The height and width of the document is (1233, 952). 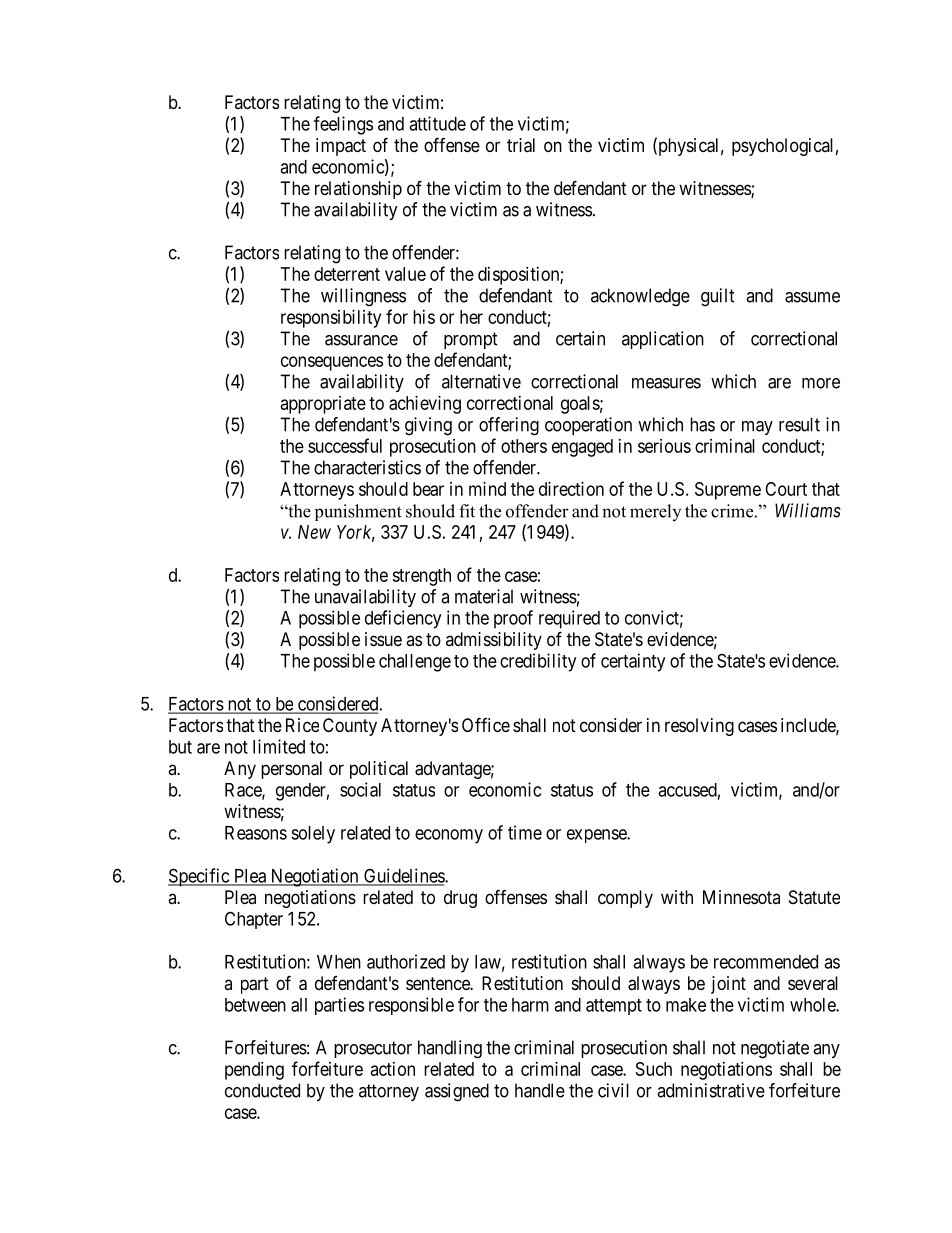 What do you see at coordinates (775, 1049) in the document?
I see `negotiate` at bounding box center [775, 1049].
